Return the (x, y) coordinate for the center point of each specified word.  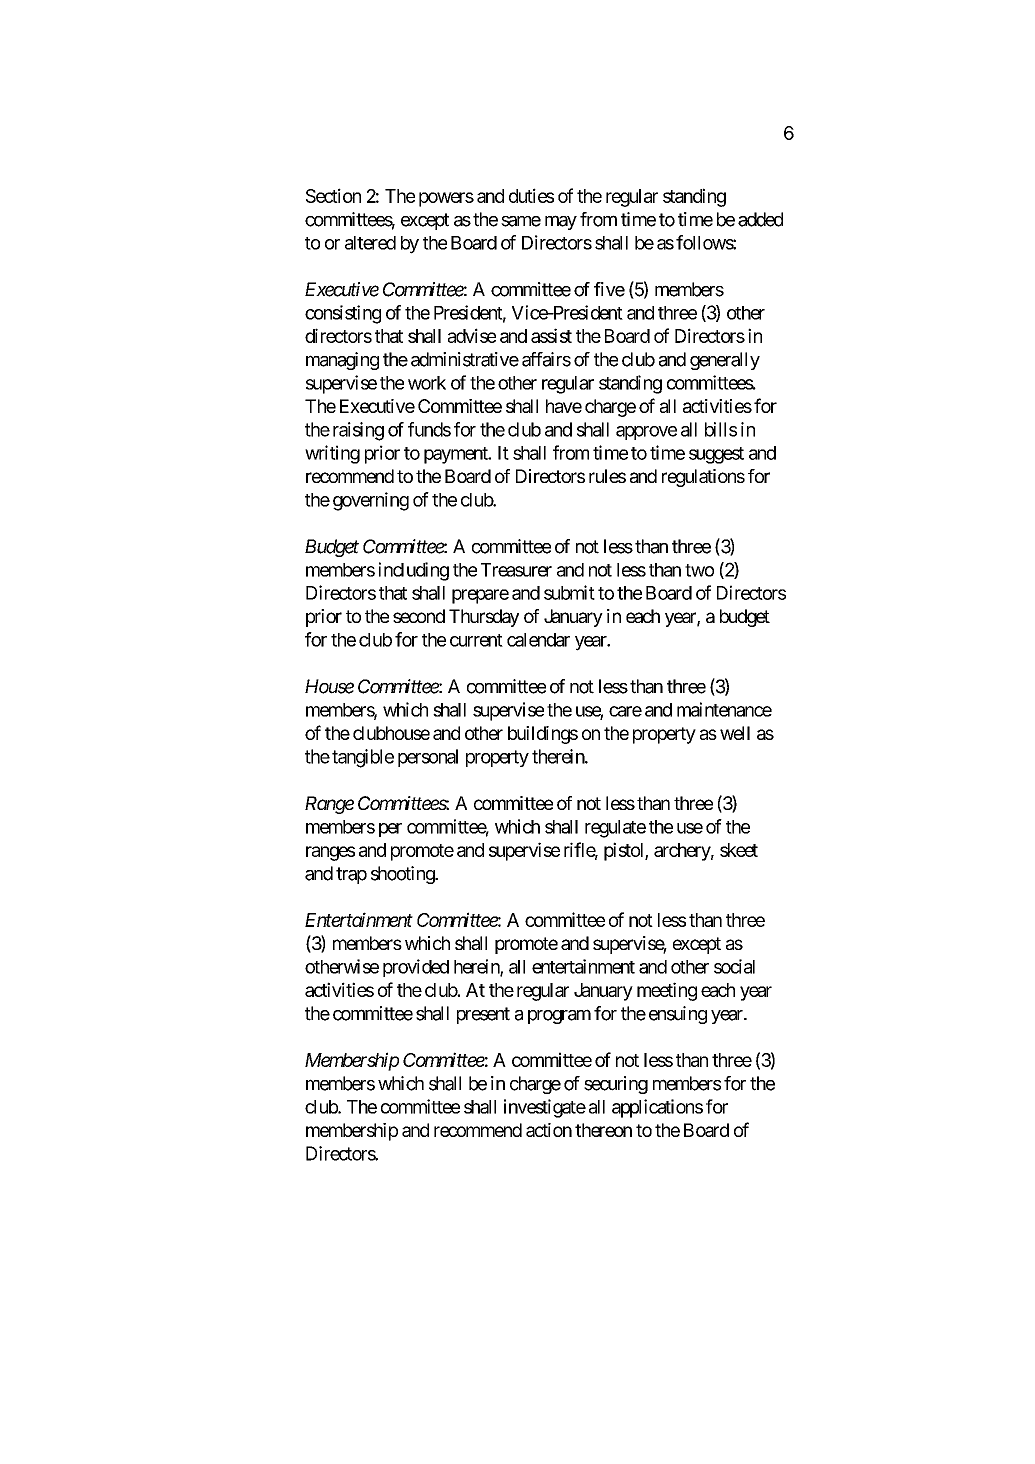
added (760, 219)
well (735, 733)
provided (416, 968)
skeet (739, 850)
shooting (403, 875)
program (559, 1016)
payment (457, 455)
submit (569, 592)
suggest (716, 455)
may (561, 222)
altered (370, 243)
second (419, 616)
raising (358, 431)
